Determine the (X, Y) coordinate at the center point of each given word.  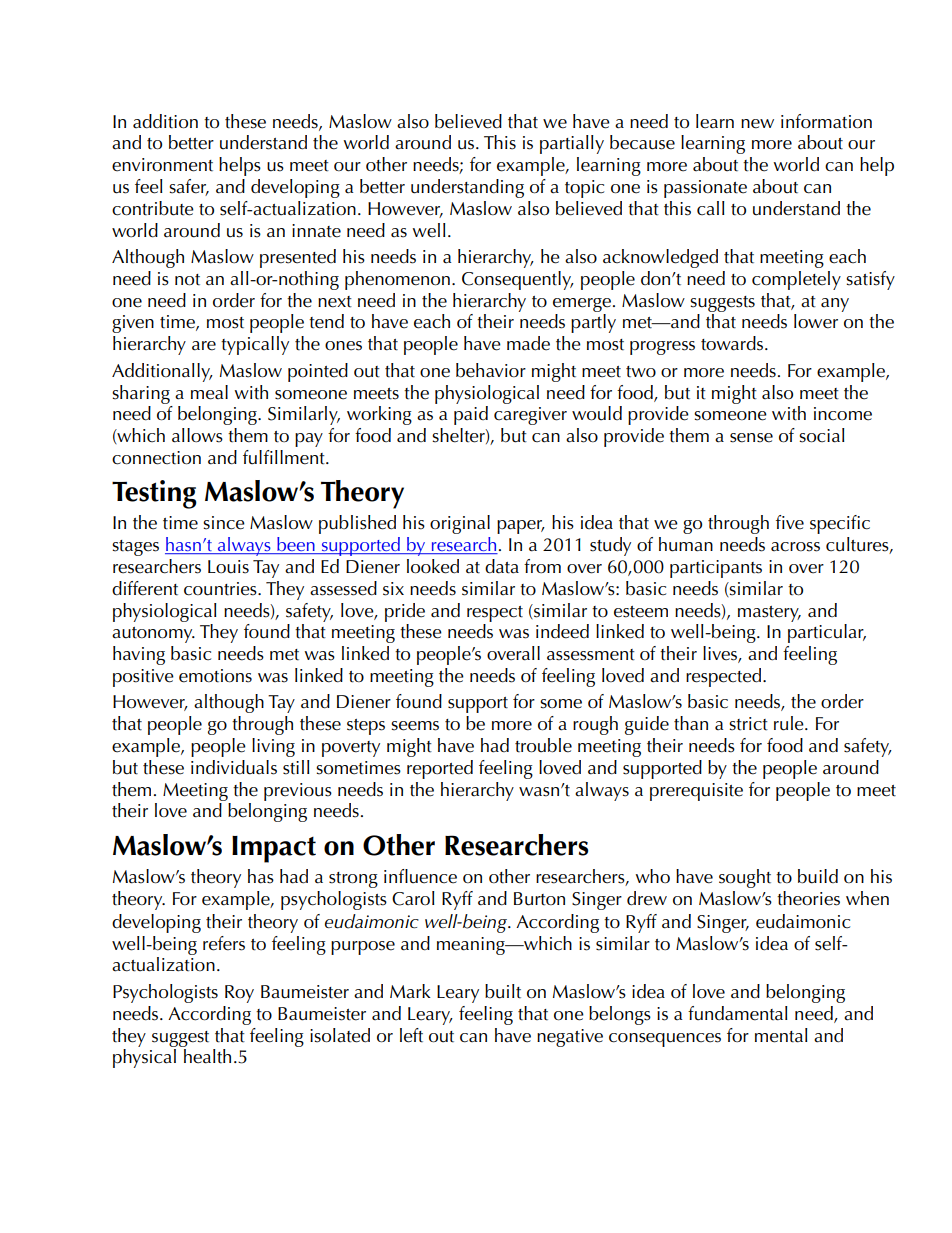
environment (162, 165)
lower (816, 321)
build (818, 876)
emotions (215, 676)
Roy (239, 994)
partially (572, 144)
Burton (539, 899)
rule (790, 723)
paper (521, 527)
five (790, 522)
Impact (274, 849)
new (757, 124)
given (133, 324)
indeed (562, 631)
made (528, 343)
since (224, 523)
